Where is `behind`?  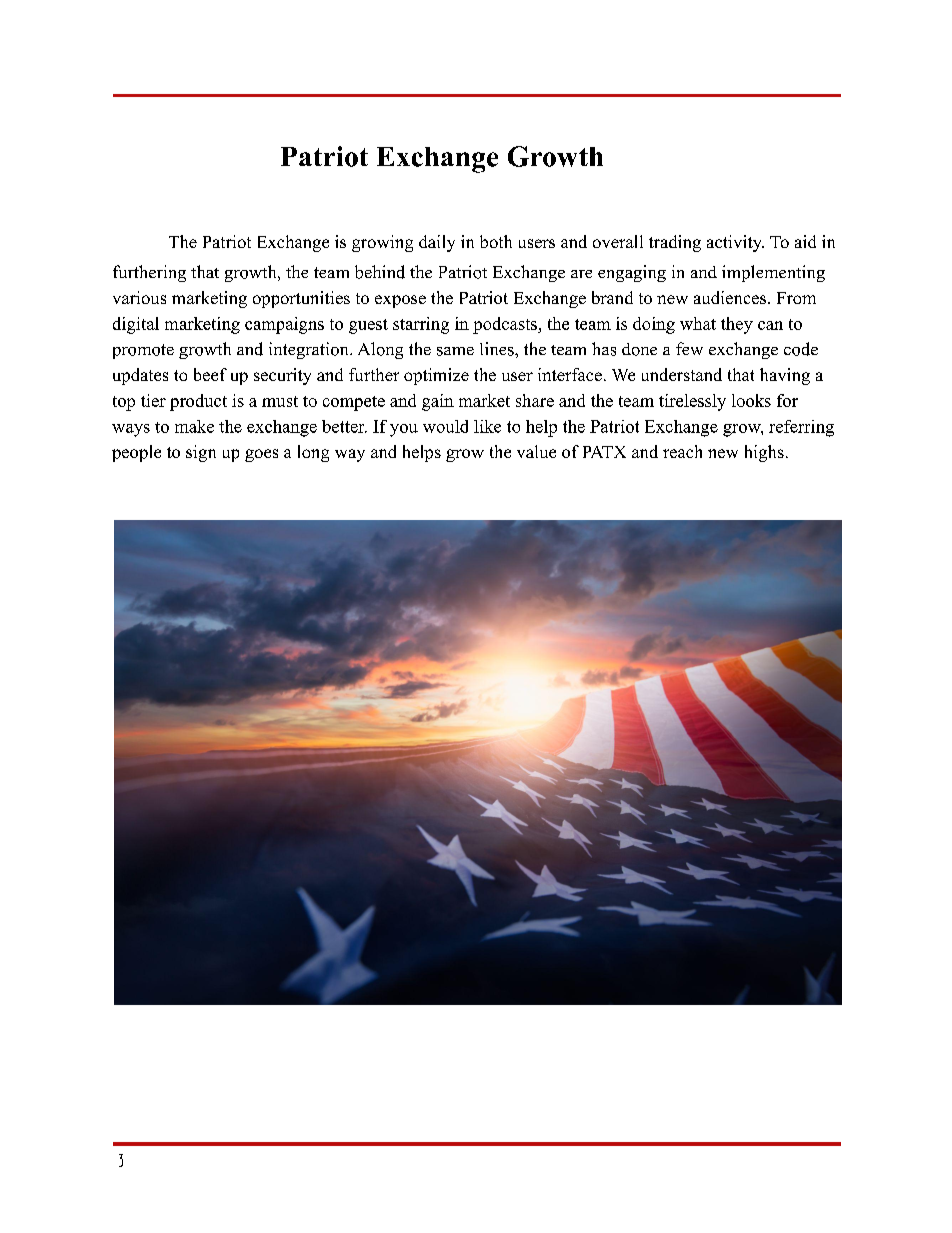
behind is located at coordinates (380, 272).
